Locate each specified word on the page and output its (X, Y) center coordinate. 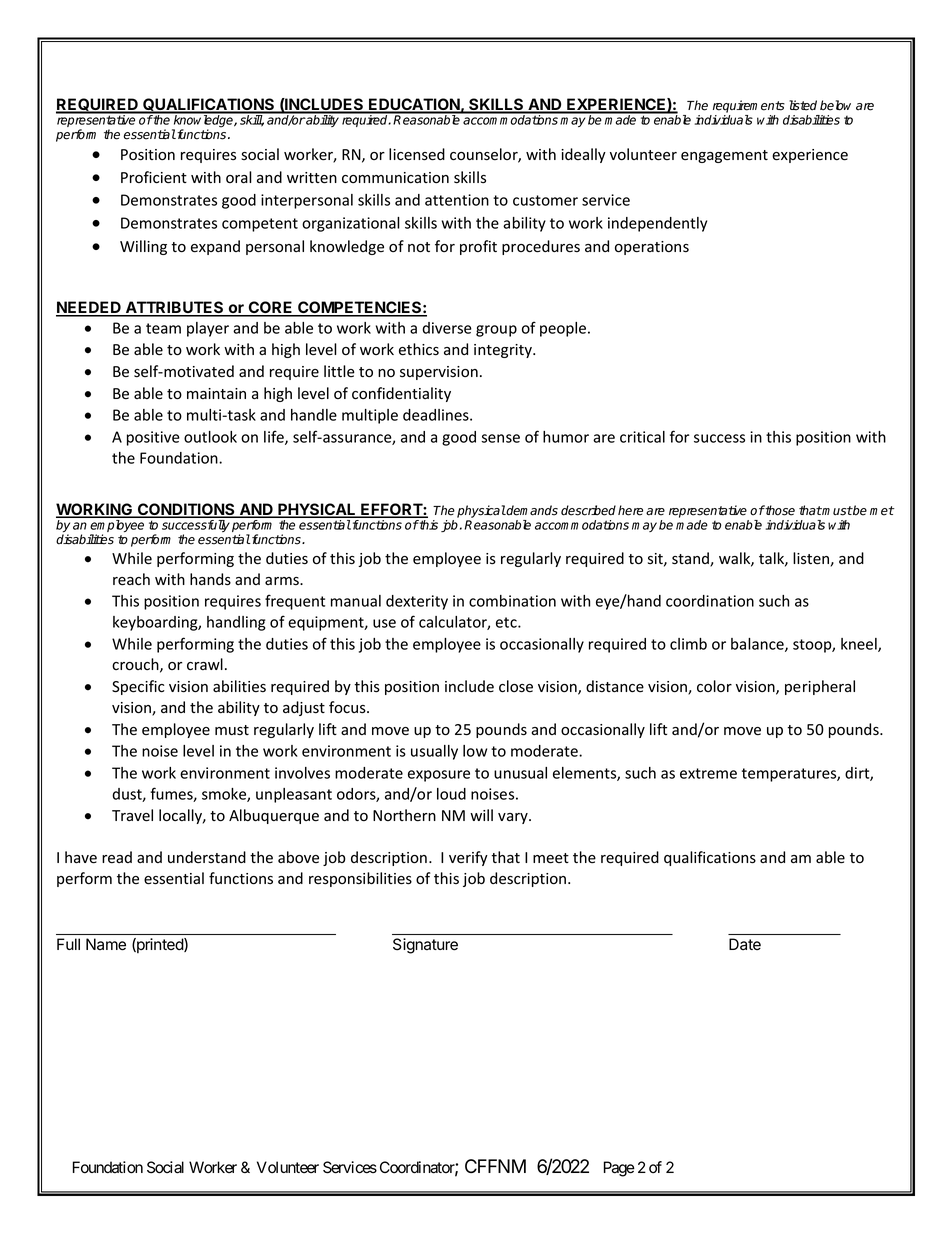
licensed (417, 154)
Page (619, 1169)
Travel (132, 815)
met (882, 511)
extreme (708, 773)
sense (500, 438)
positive (153, 438)
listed (803, 105)
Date (745, 944)
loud (451, 794)
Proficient (154, 177)
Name (106, 944)
